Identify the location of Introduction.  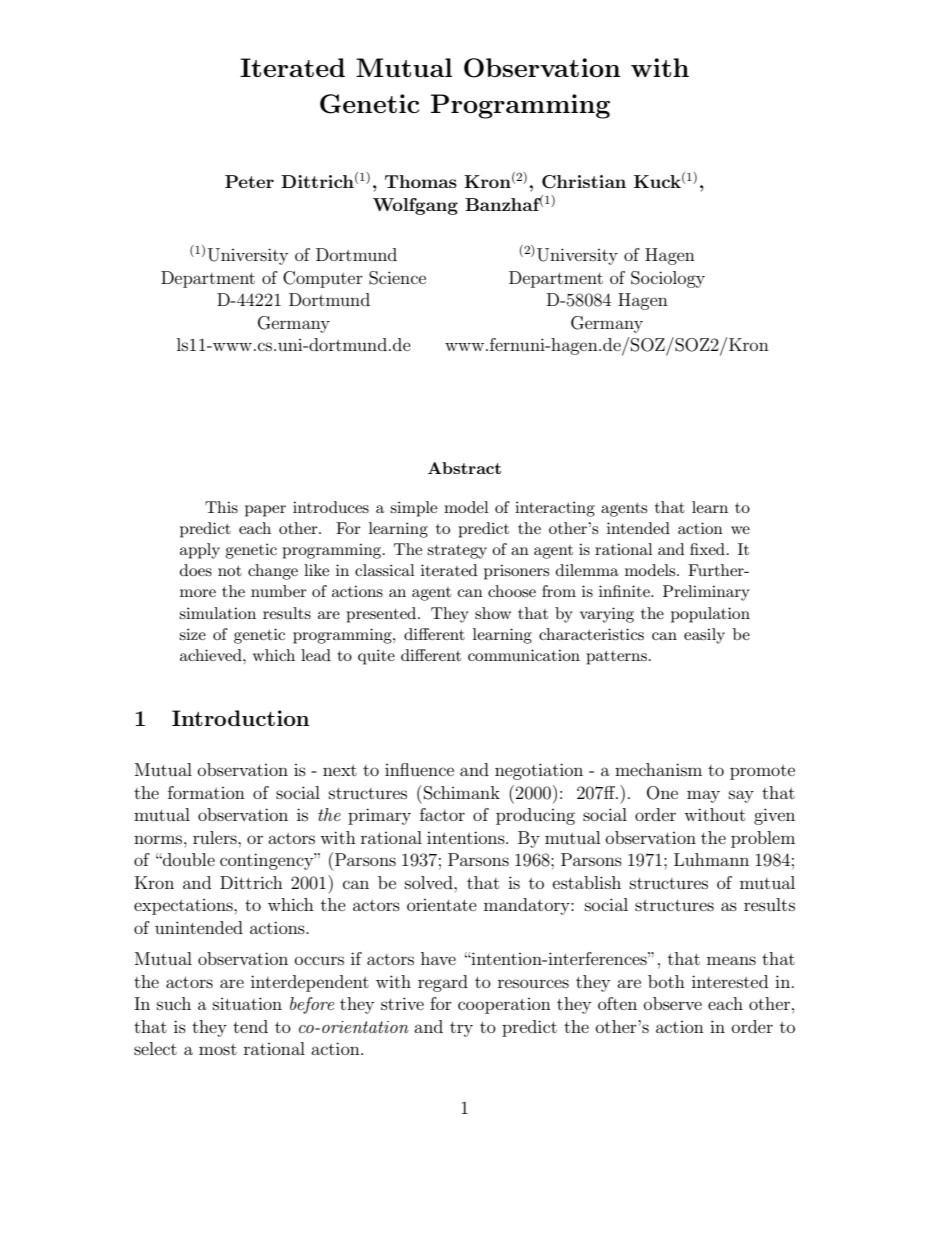
(240, 718).
